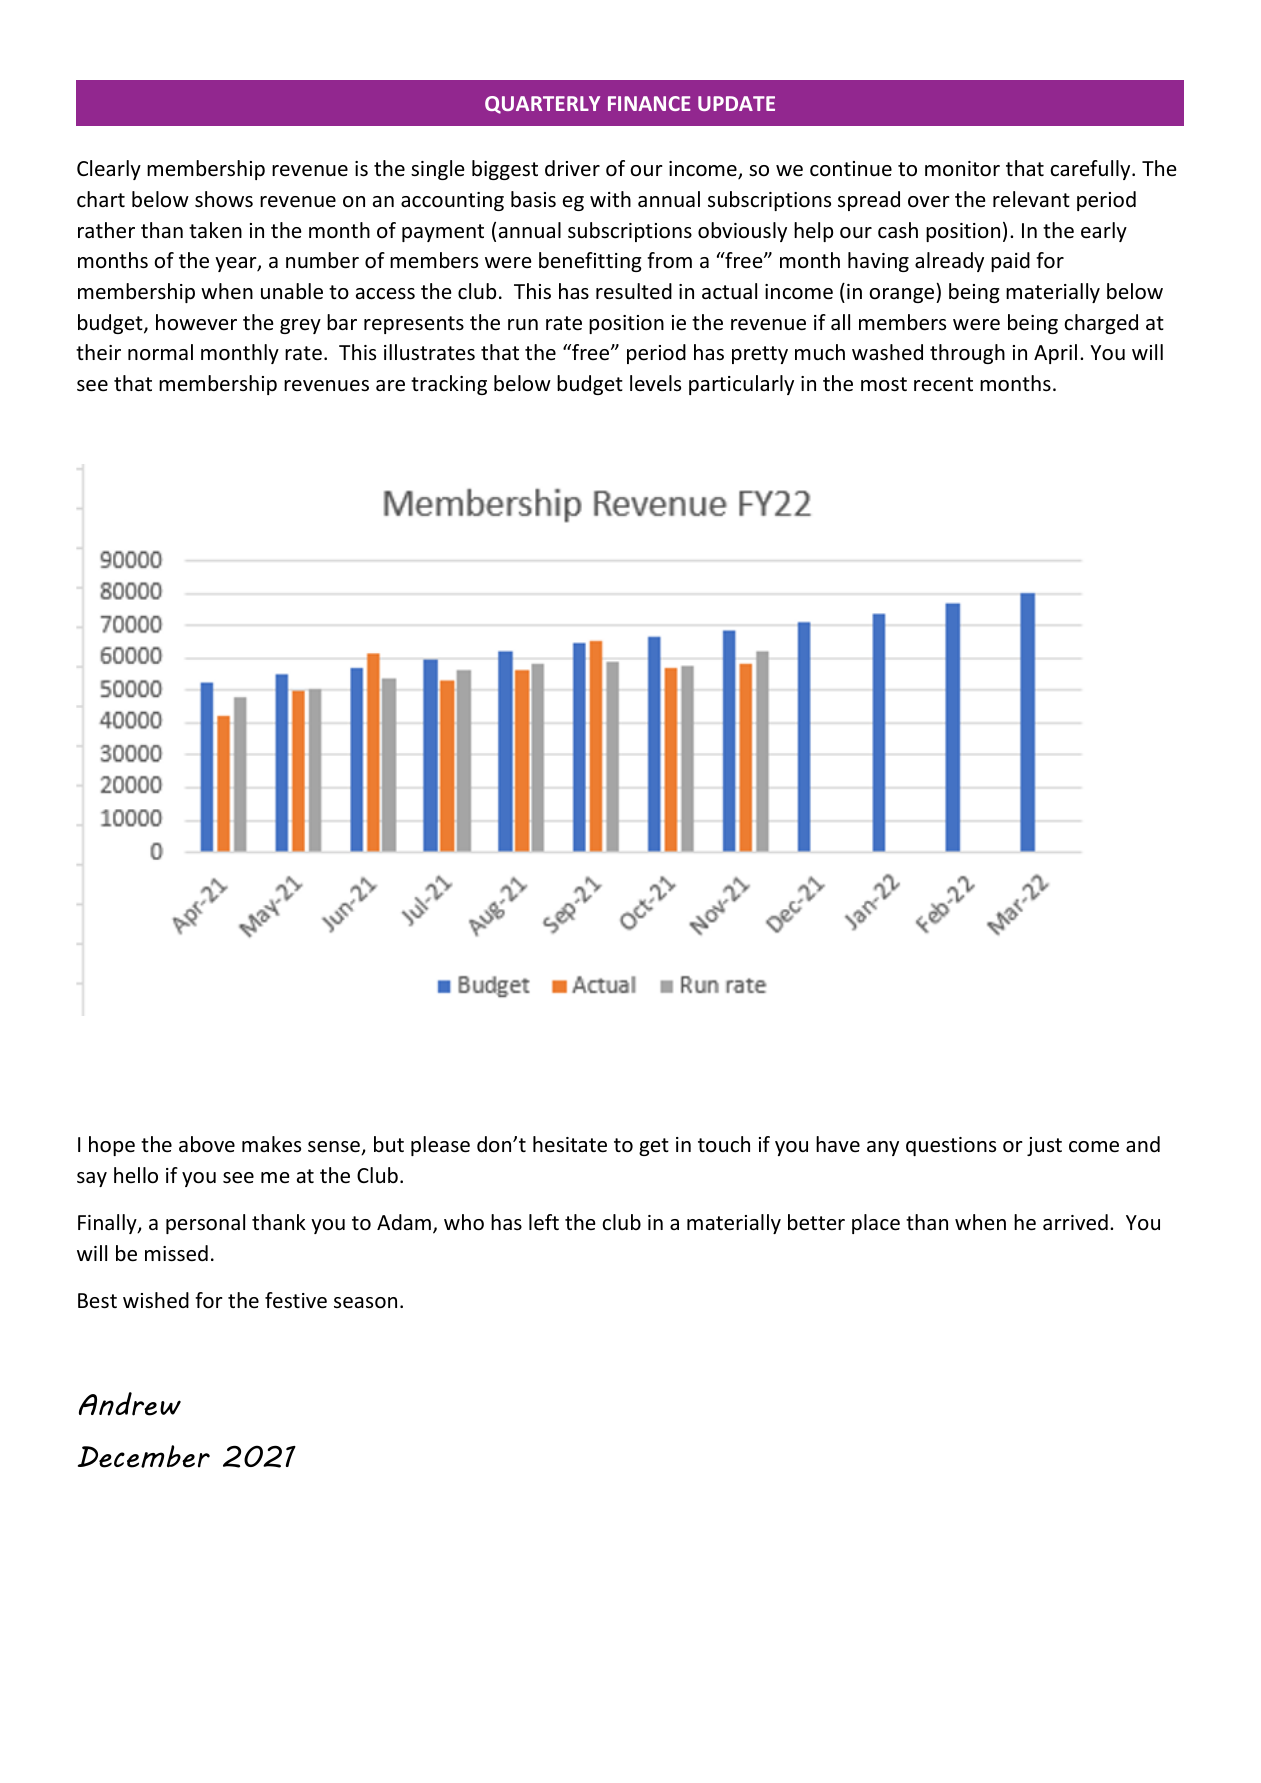 This page has width=1261, height=1783. What do you see at coordinates (130, 1404) in the page?
I see `Andrew` at bounding box center [130, 1404].
